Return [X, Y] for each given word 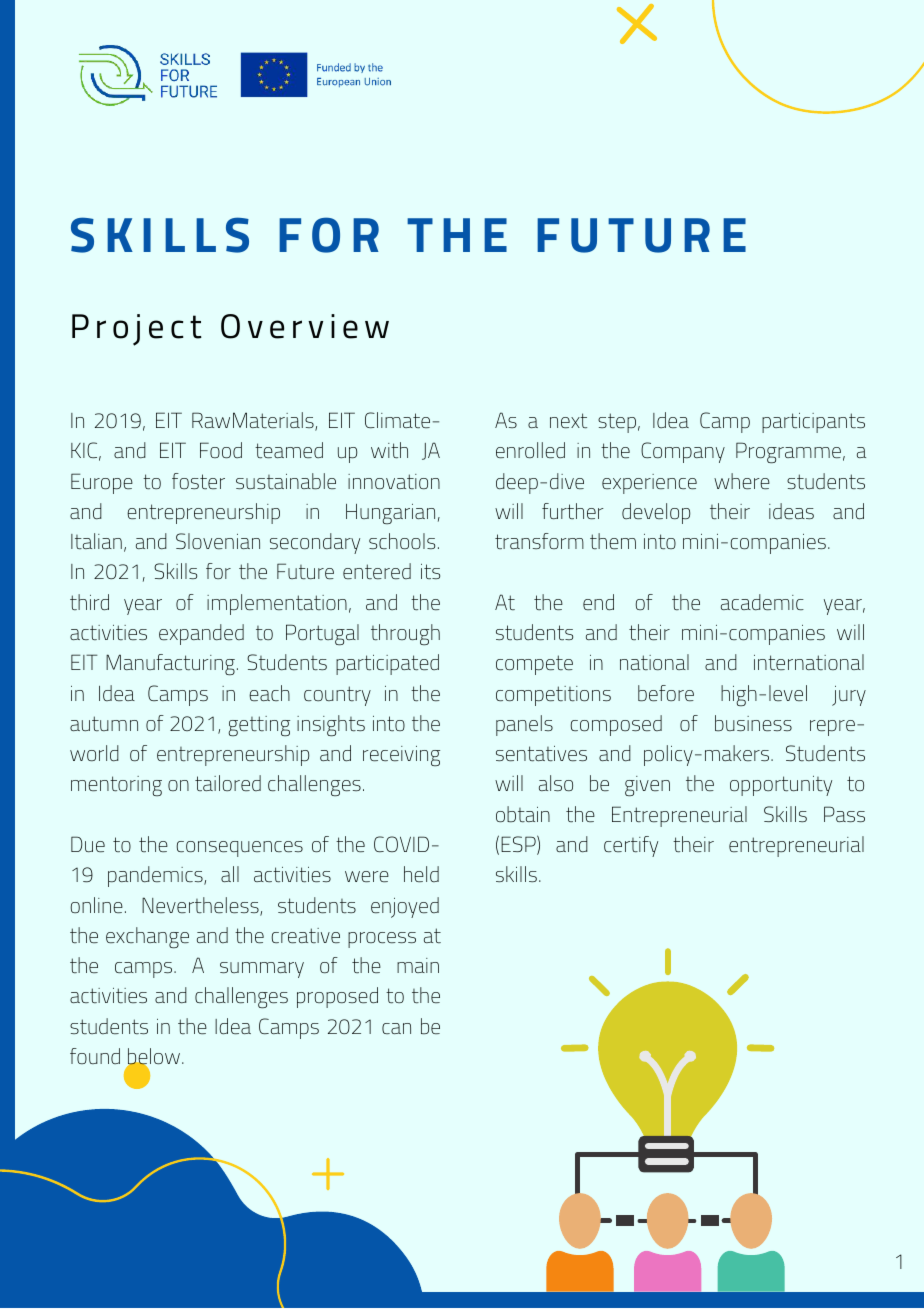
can [396, 1028]
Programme [788, 452]
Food [221, 450]
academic [762, 602]
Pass [844, 814]
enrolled [530, 450]
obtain [523, 814]
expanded [201, 634]
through [405, 634]
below [153, 1057]
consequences [240, 849]
